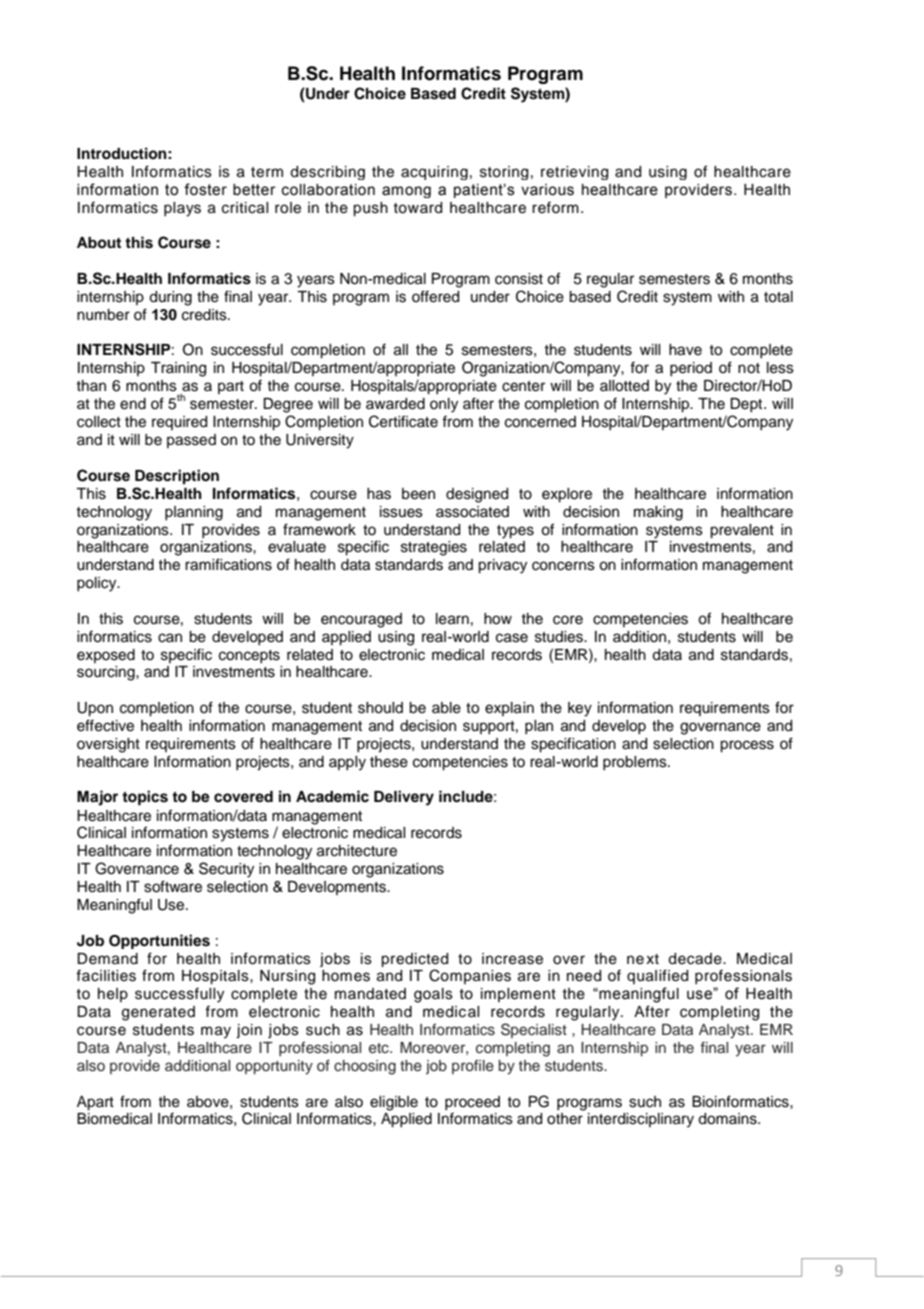 The width and height of the screenshot is (924, 1309). What do you see at coordinates (173, 886) in the screenshot?
I see `software` at bounding box center [173, 886].
